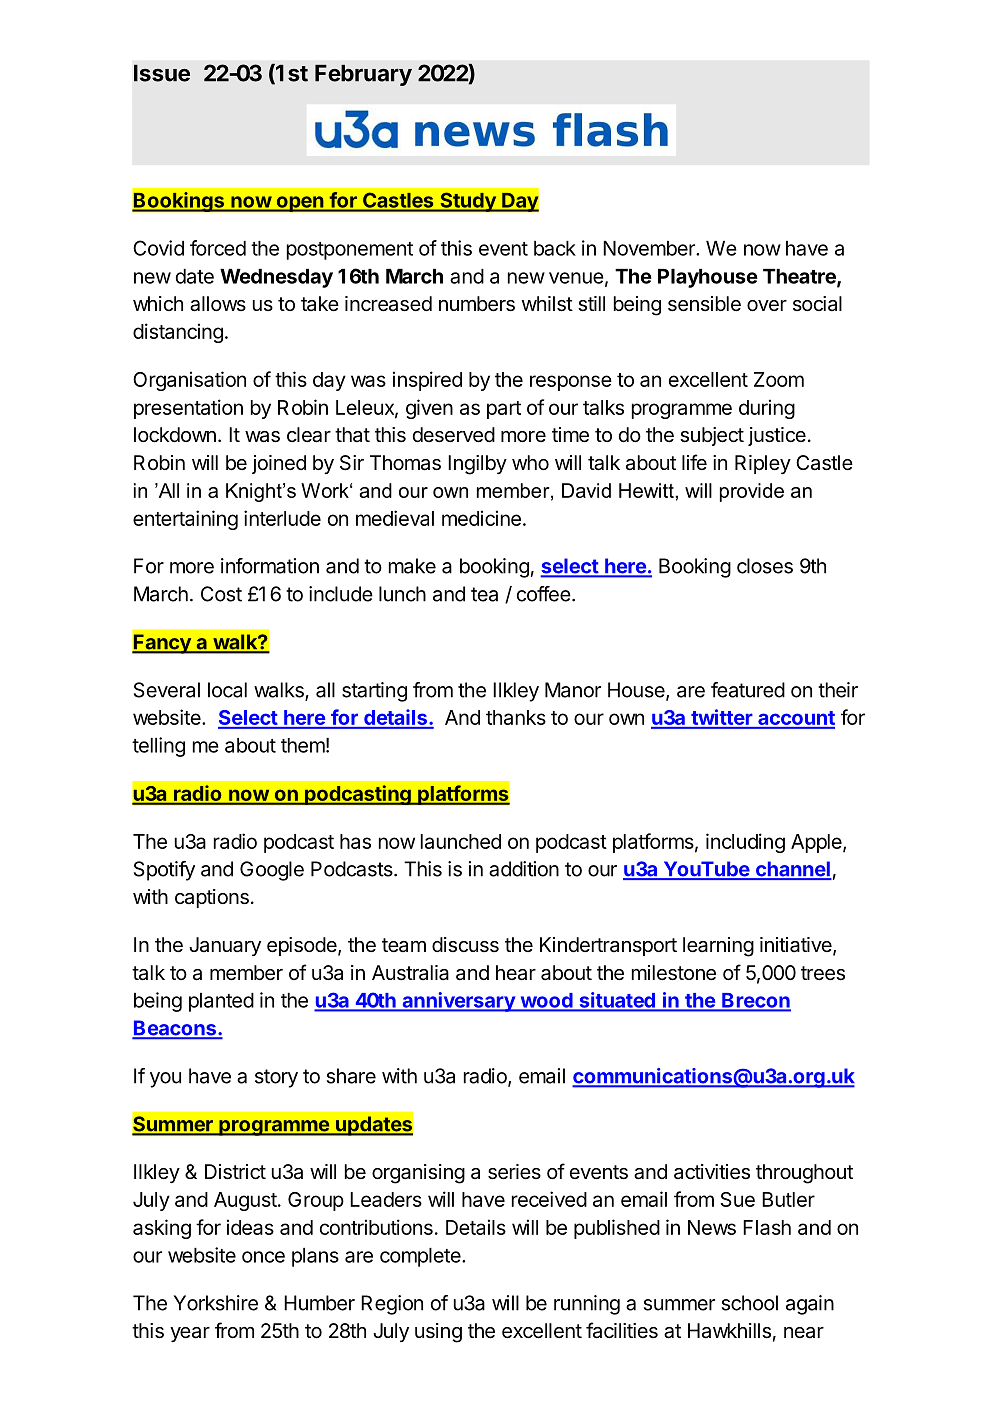 This screenshot has height=1416, width=1001. Describe the element at coordinates (468, 202) in the screenshot. I see `Study` at that location.
